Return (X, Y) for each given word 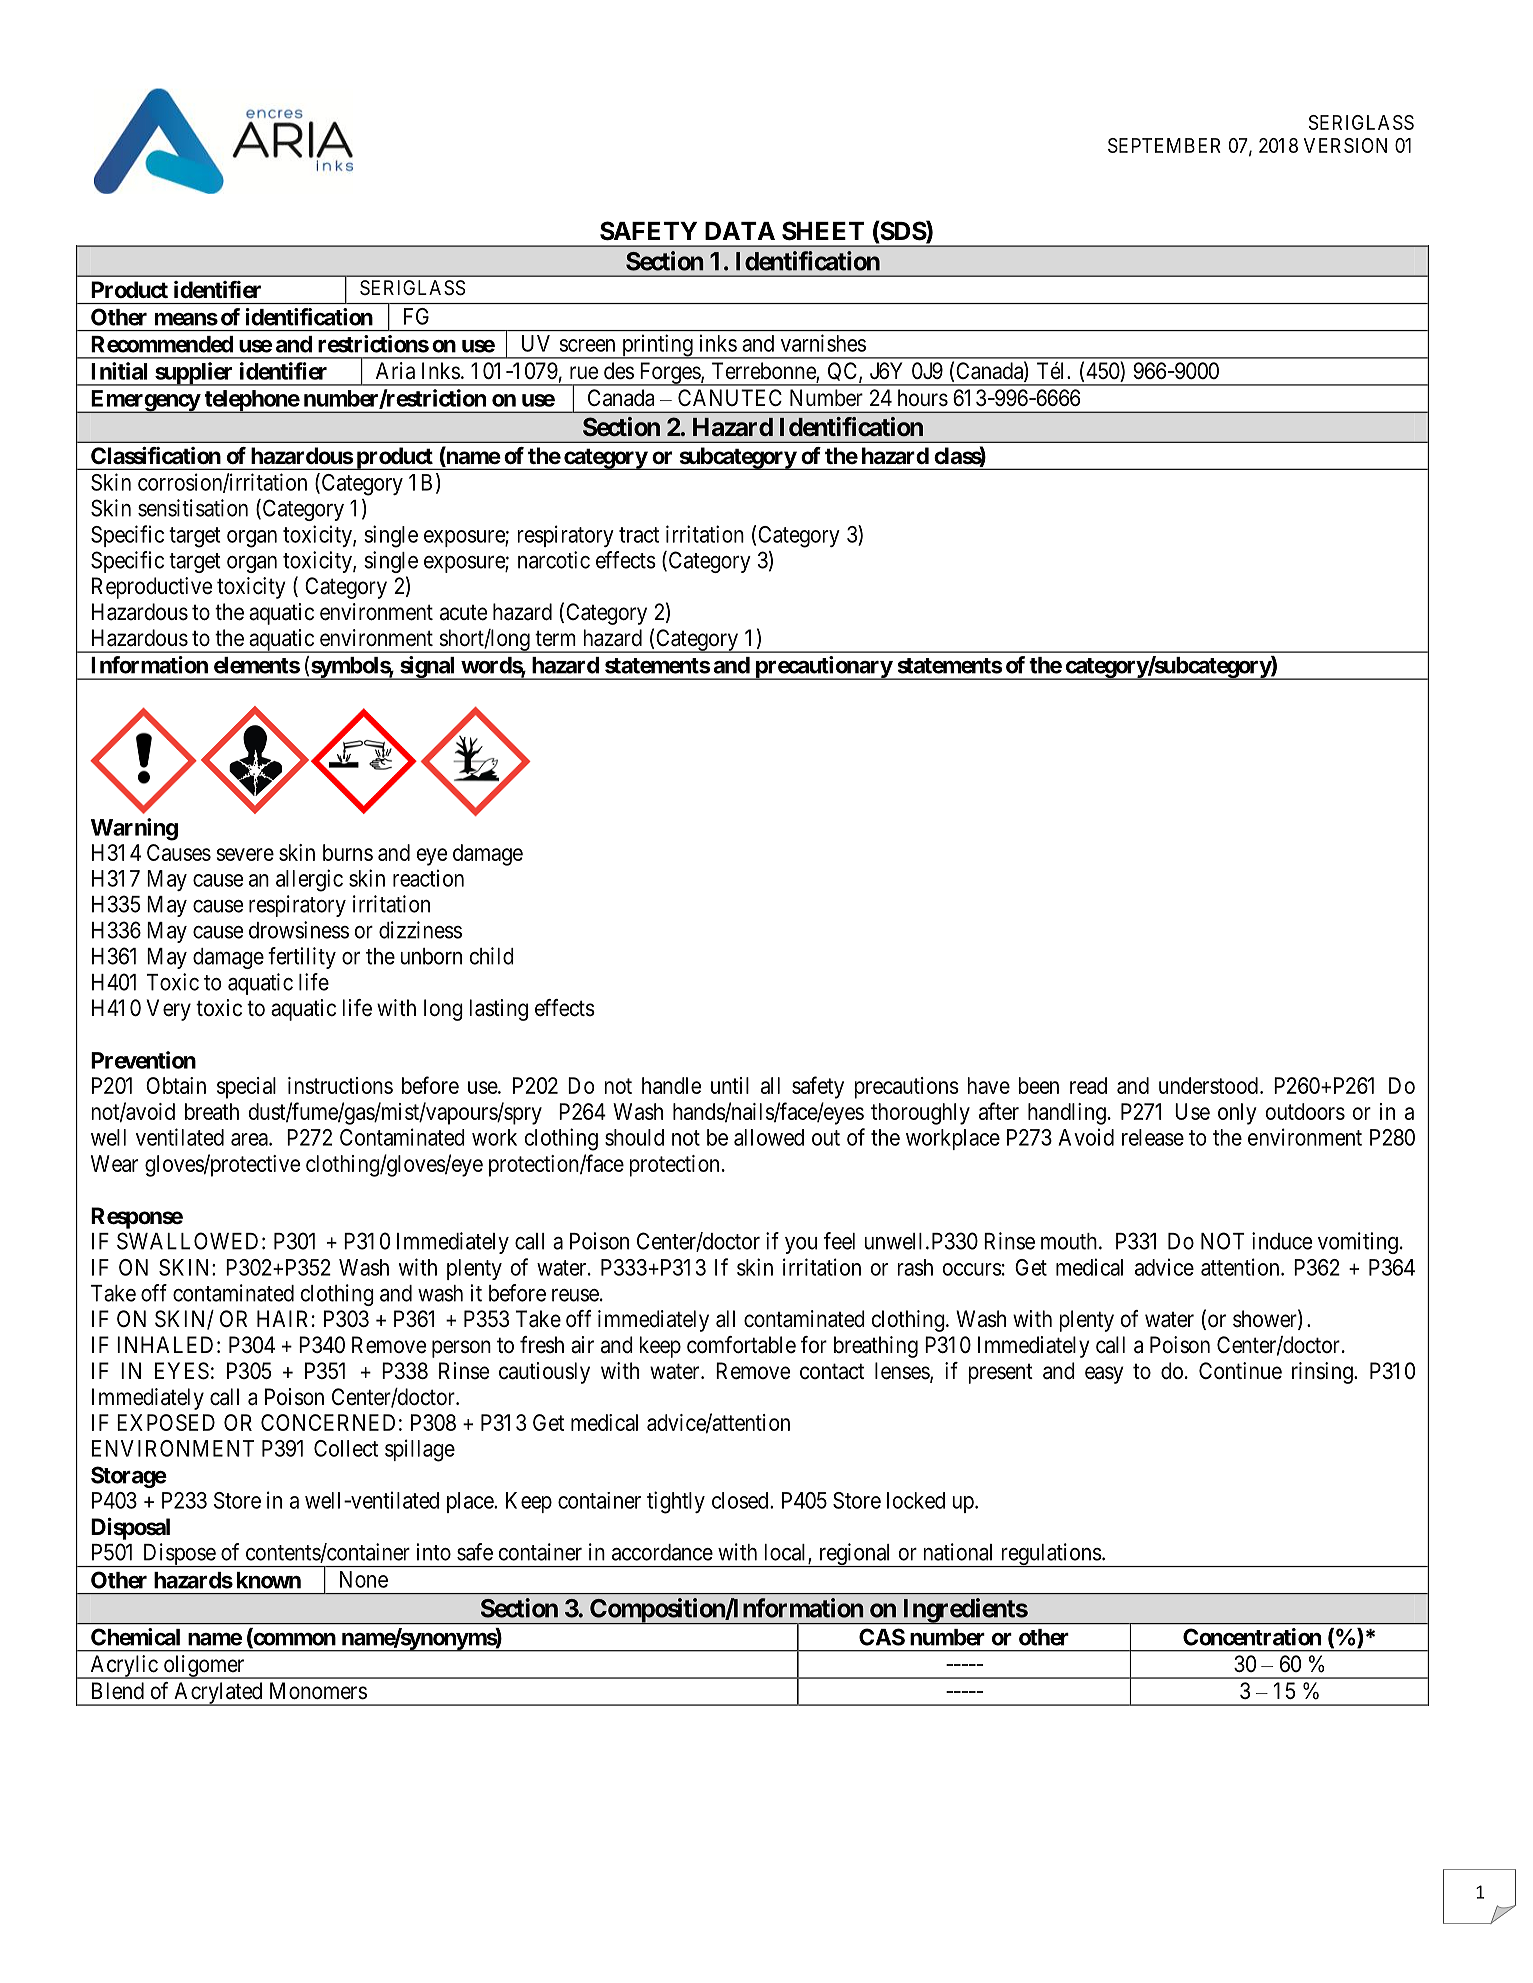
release (1153, 1137)
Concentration (1252, 1637)
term (555, 638)
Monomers (318, 1691)
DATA (740, 231)
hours (923, 398)
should (634, 1137)
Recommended (162, 344)
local (786, 1553)
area (250, 1139)
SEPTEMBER (1164, 145)
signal (428, 668)
